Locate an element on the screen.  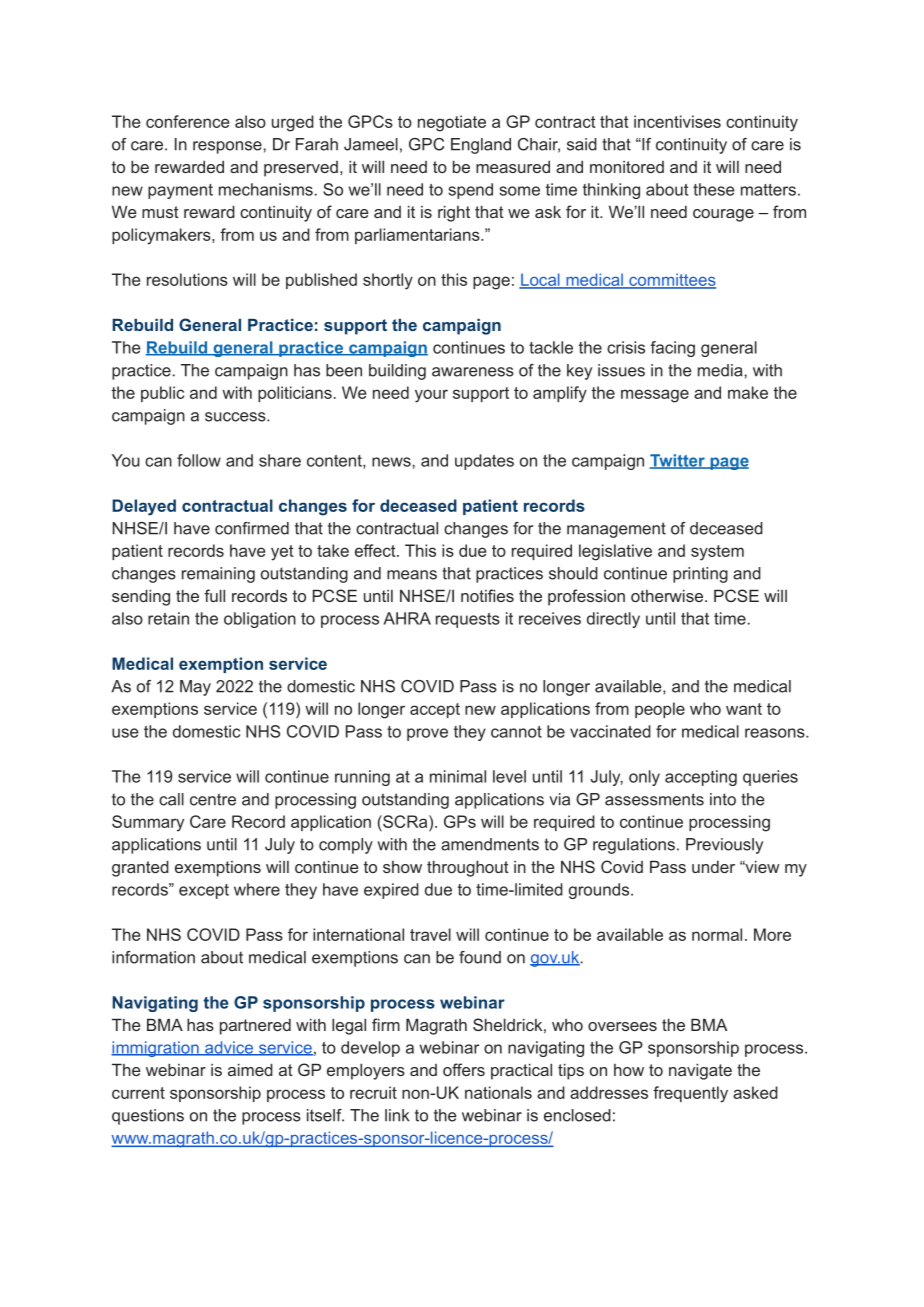
response is located at coordinates (228, 147).
